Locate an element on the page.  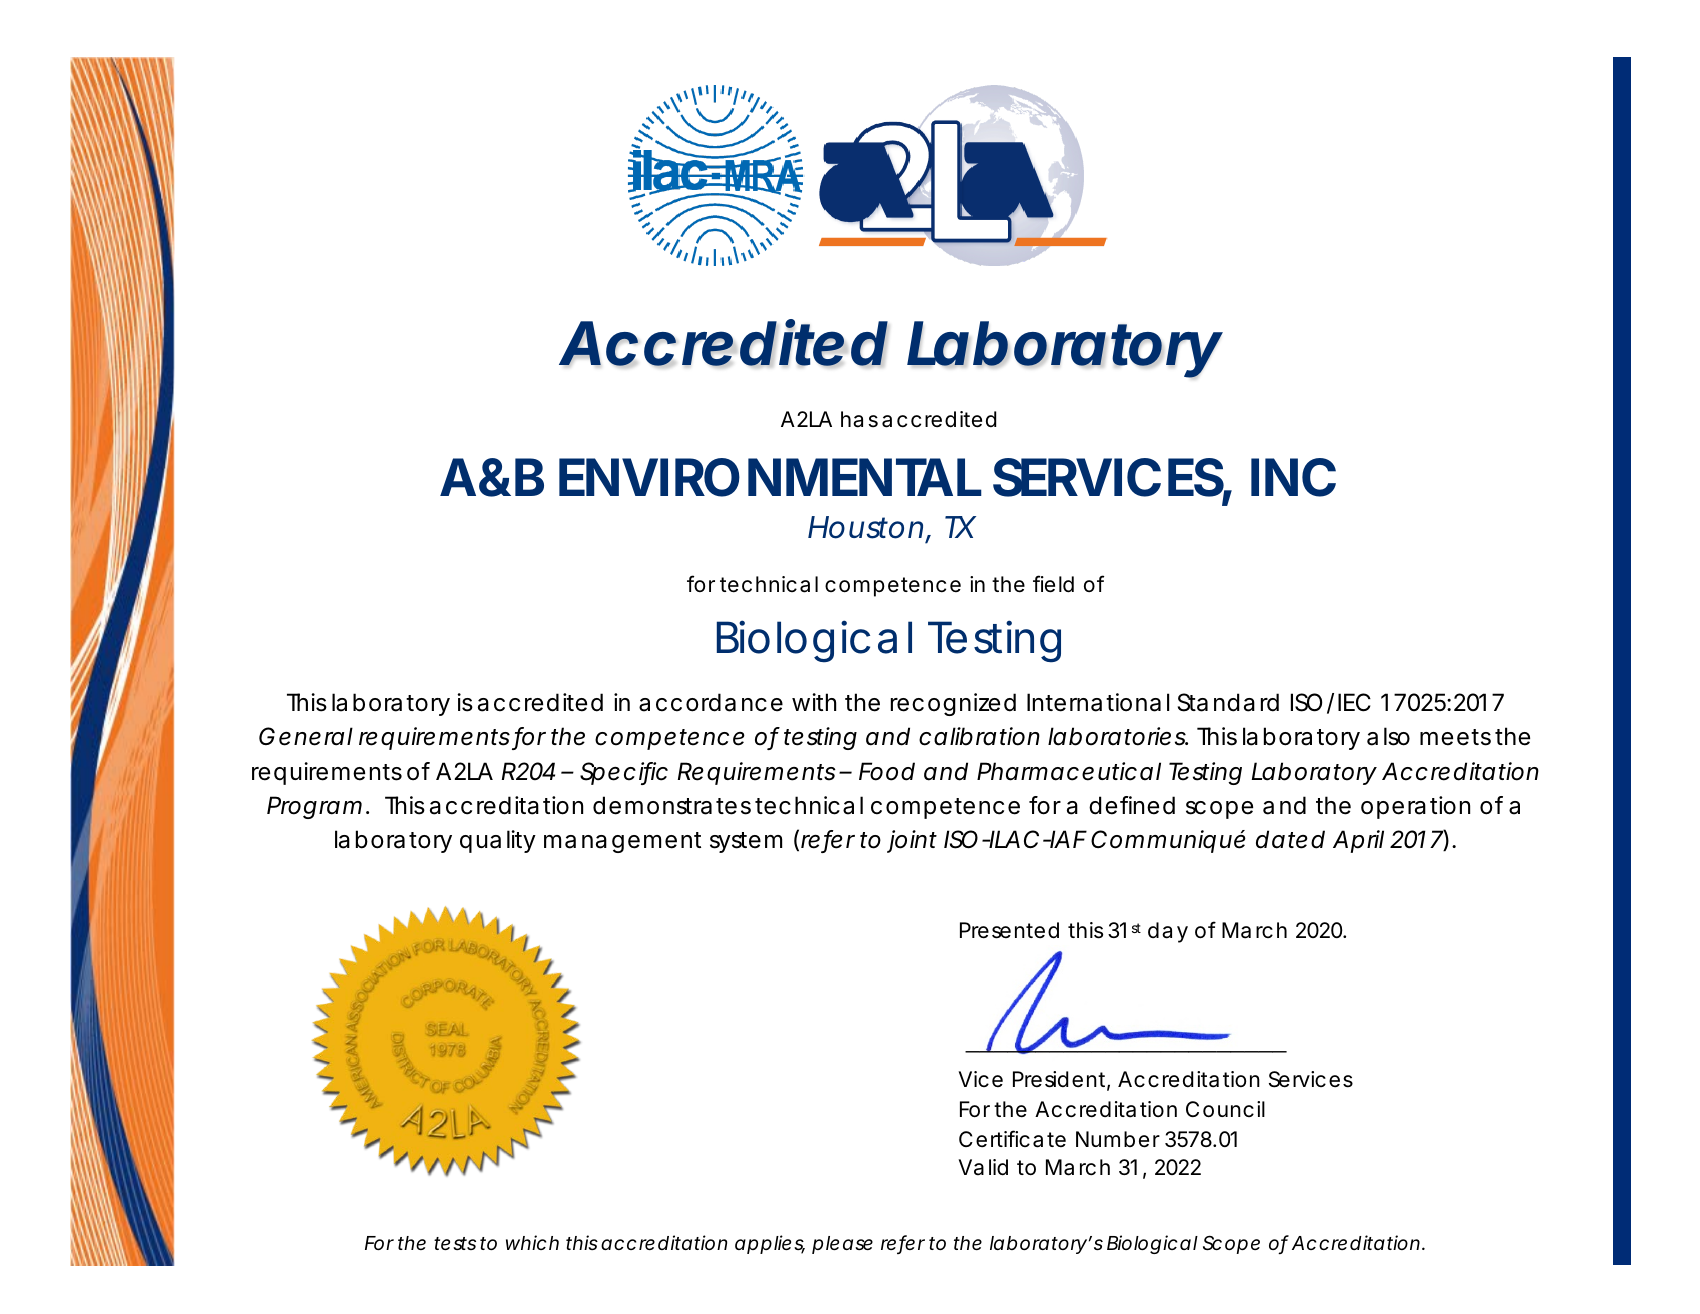
Houston is located at coordinates (865, 527).
